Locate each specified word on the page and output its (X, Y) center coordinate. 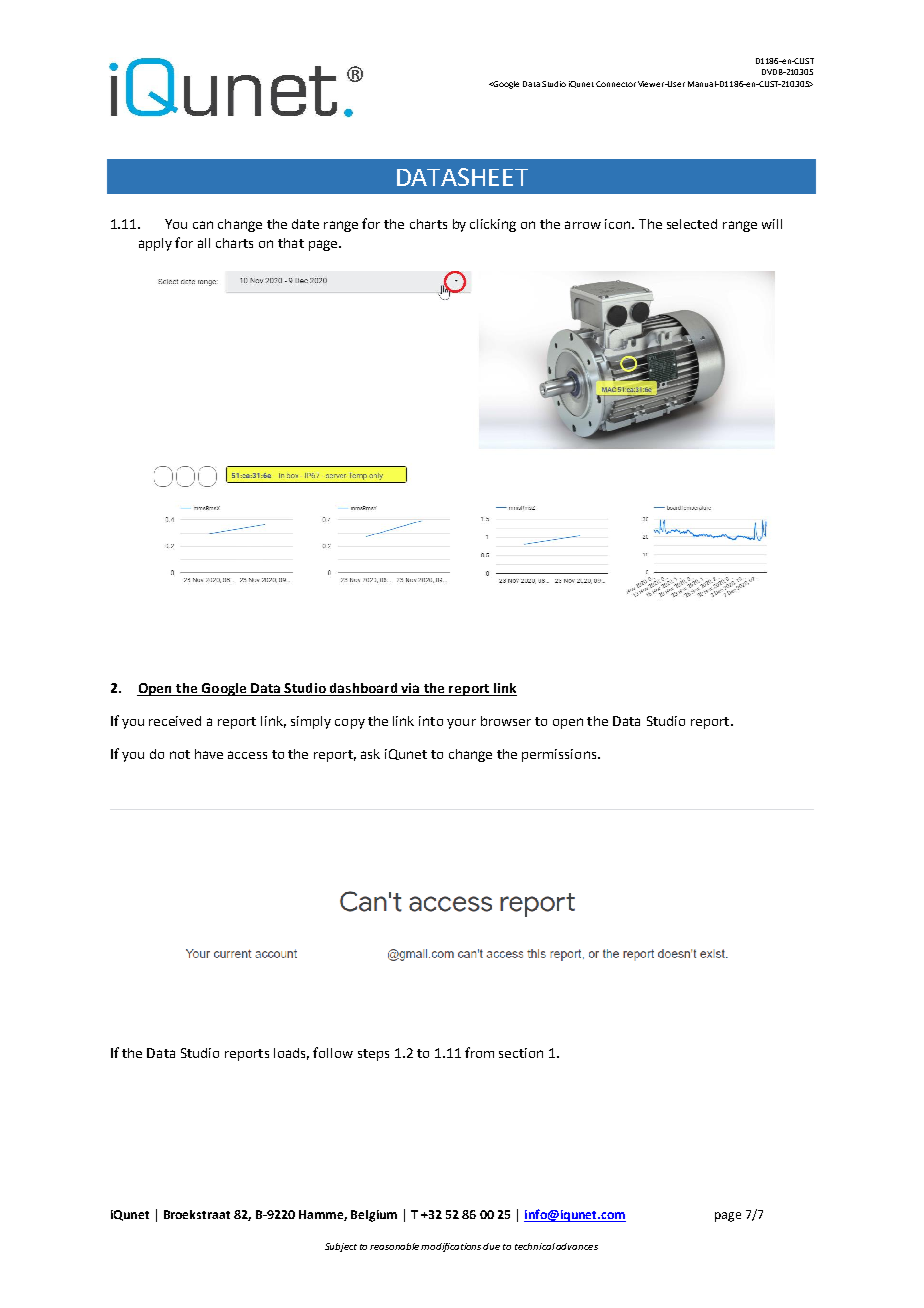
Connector (616, 84)
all (204, 243)
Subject (341, 1247)
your (461, 724)
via (410, 689)
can (203, 225)
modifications (452, 1247)
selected (692, 224)
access (247, 755)
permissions (560, 755)
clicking (493, 225)
